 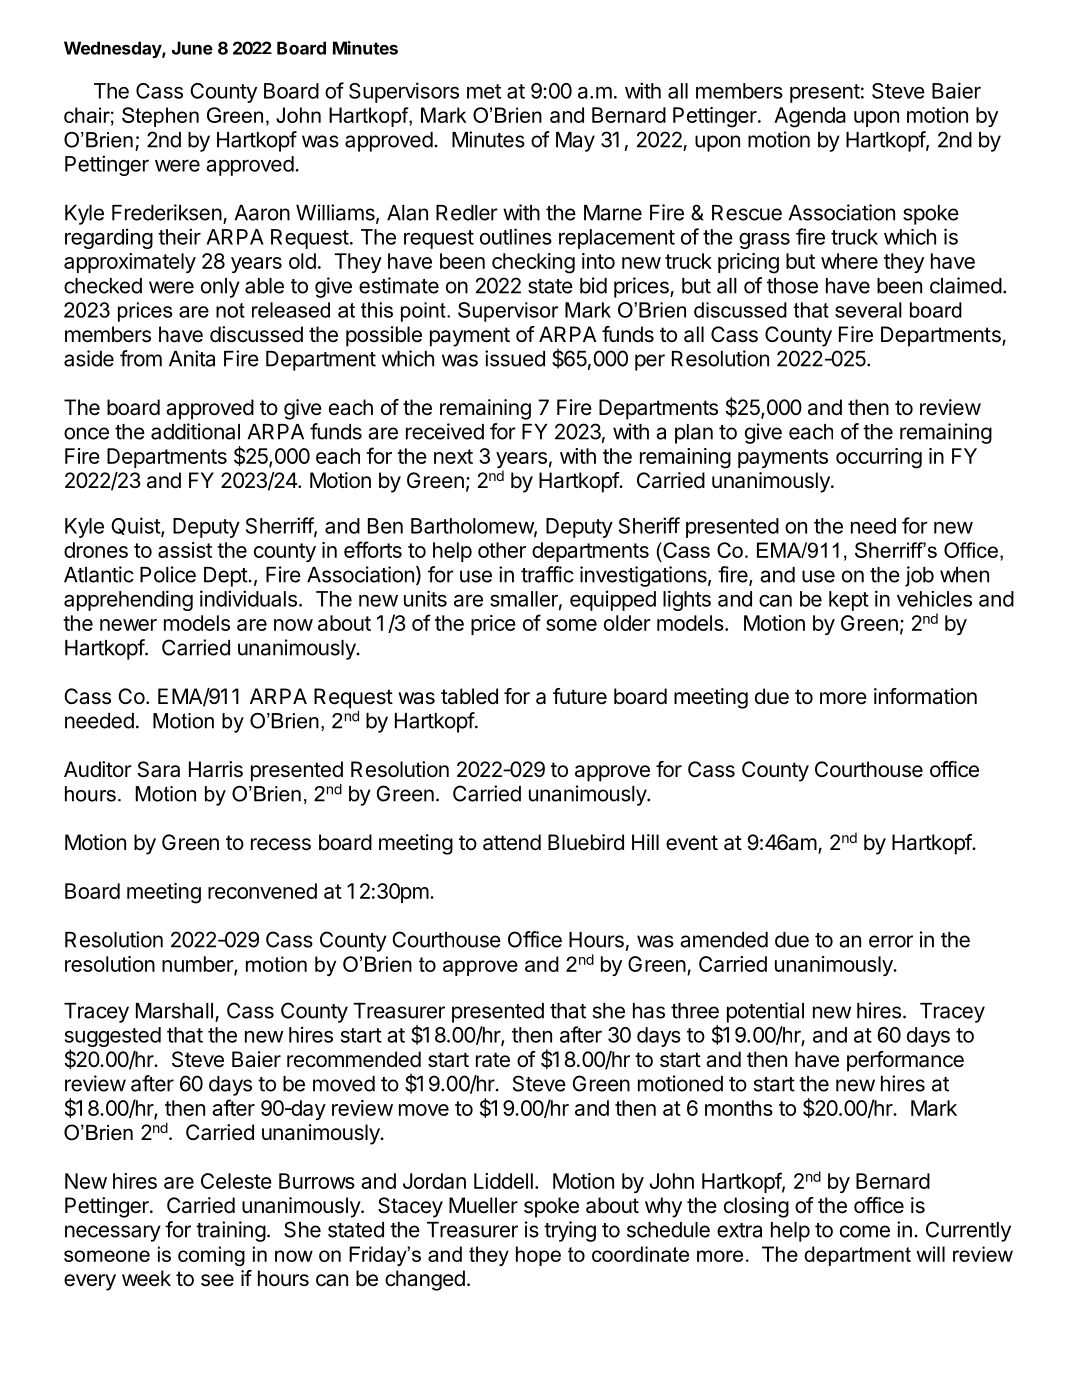 What do you see at coordinates (211, 1256) in the screenshot?
I see `coming` at bounding box center [211, 1256].
